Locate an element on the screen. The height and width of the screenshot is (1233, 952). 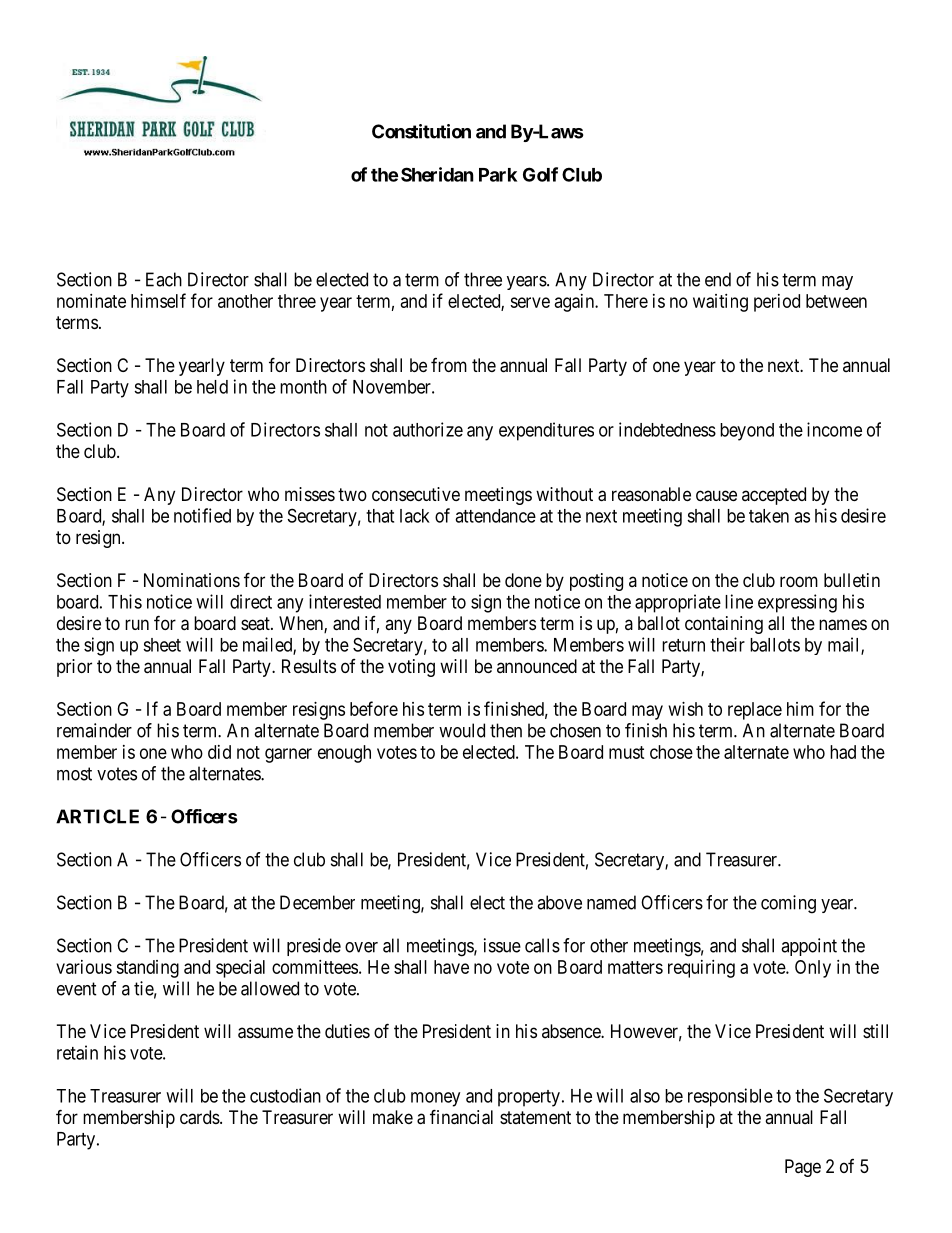
period is located at coordinates (777, 303).
